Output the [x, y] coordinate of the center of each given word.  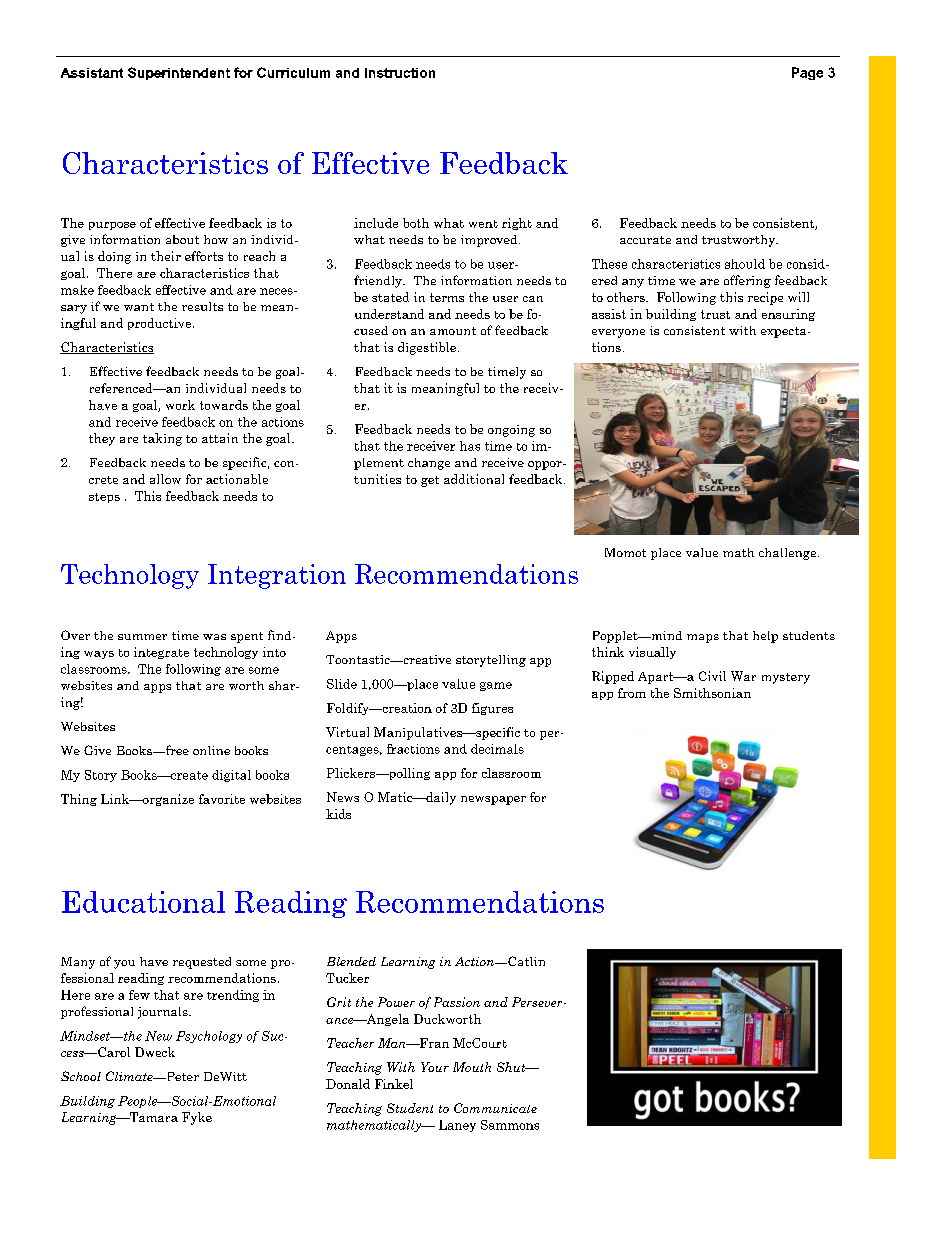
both [416, 223]
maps [703, 638]
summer [142, 637]
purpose [112, 226]
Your [435, 1067]
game [496, 686]
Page [807, 73]
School [81, 1076]
